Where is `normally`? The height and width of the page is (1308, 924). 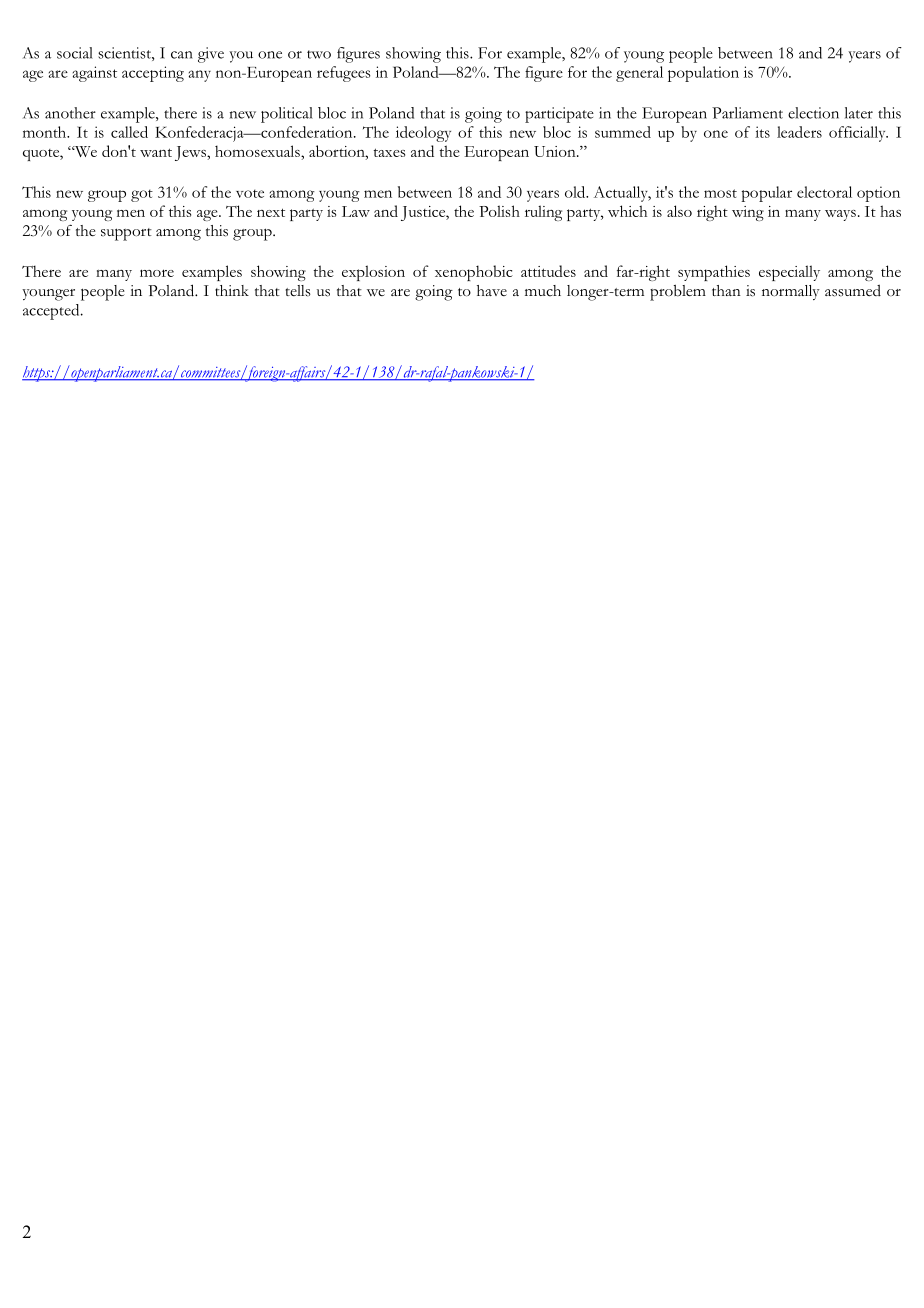 normally is located at coordinates (791, 292).
